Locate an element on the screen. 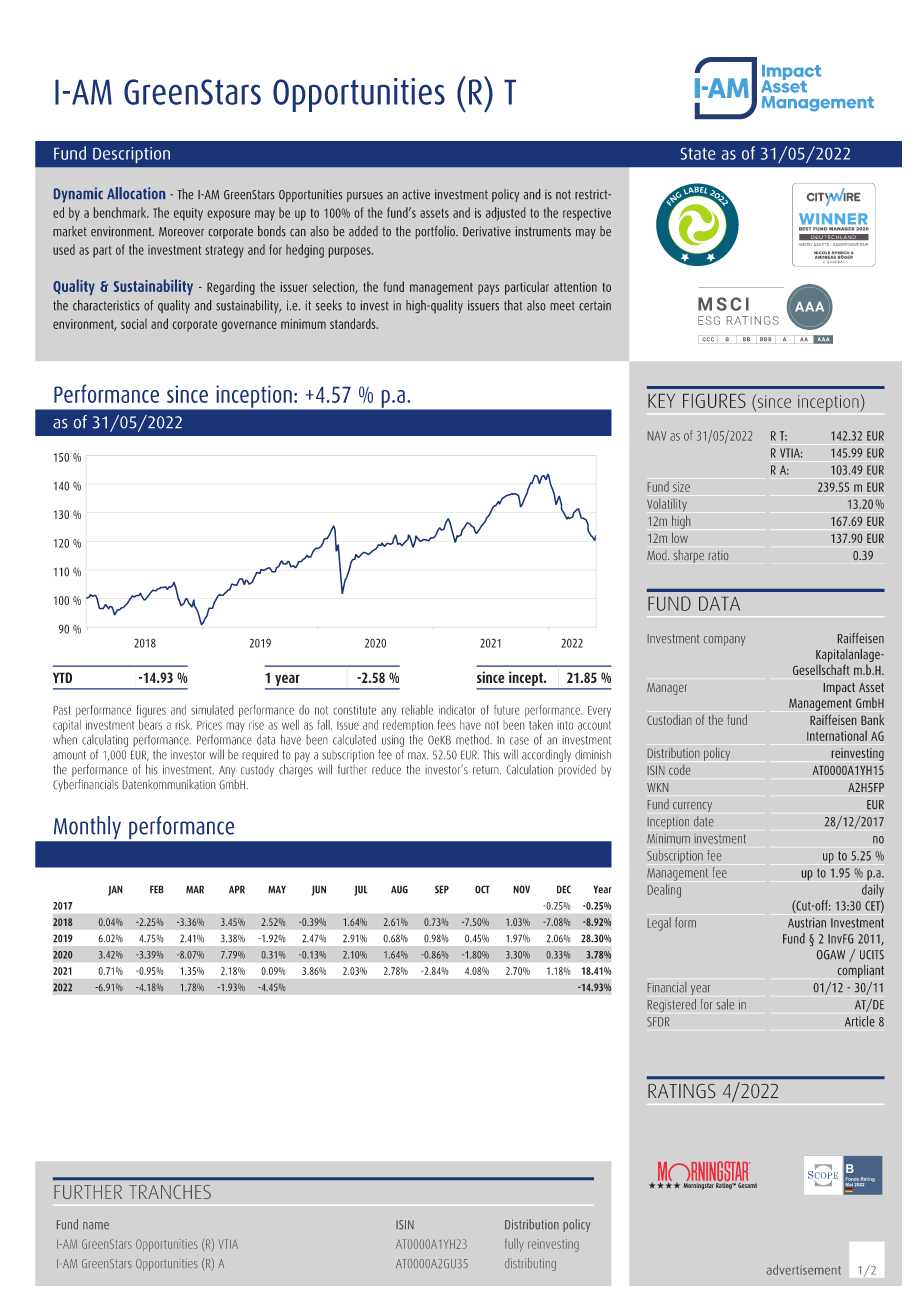 Image resolution: width=924 pixels, height=1308 pixels. active is located at coordinates (416, 194).
